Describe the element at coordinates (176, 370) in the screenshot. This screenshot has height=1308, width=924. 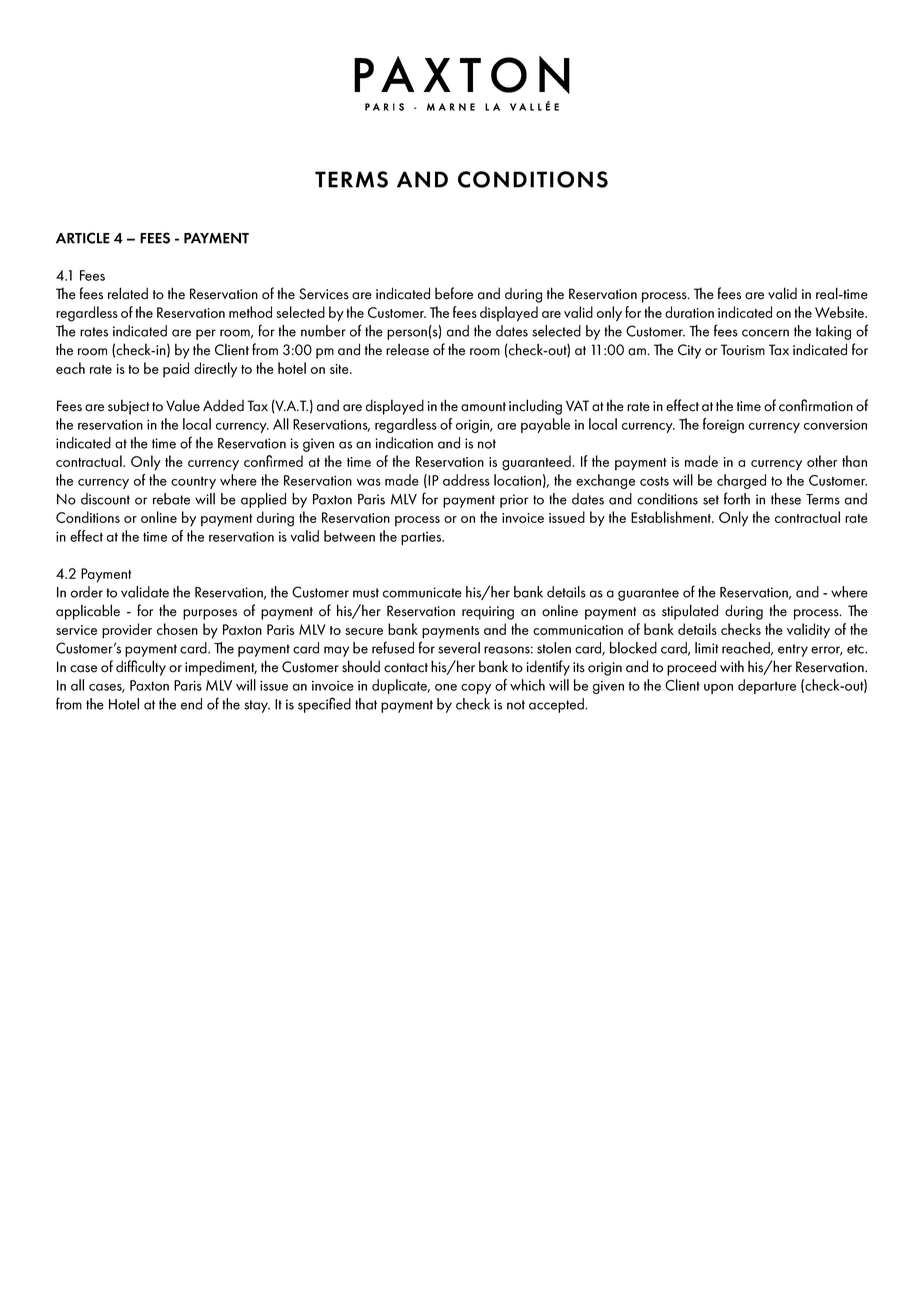
I see `paid` at that location.
